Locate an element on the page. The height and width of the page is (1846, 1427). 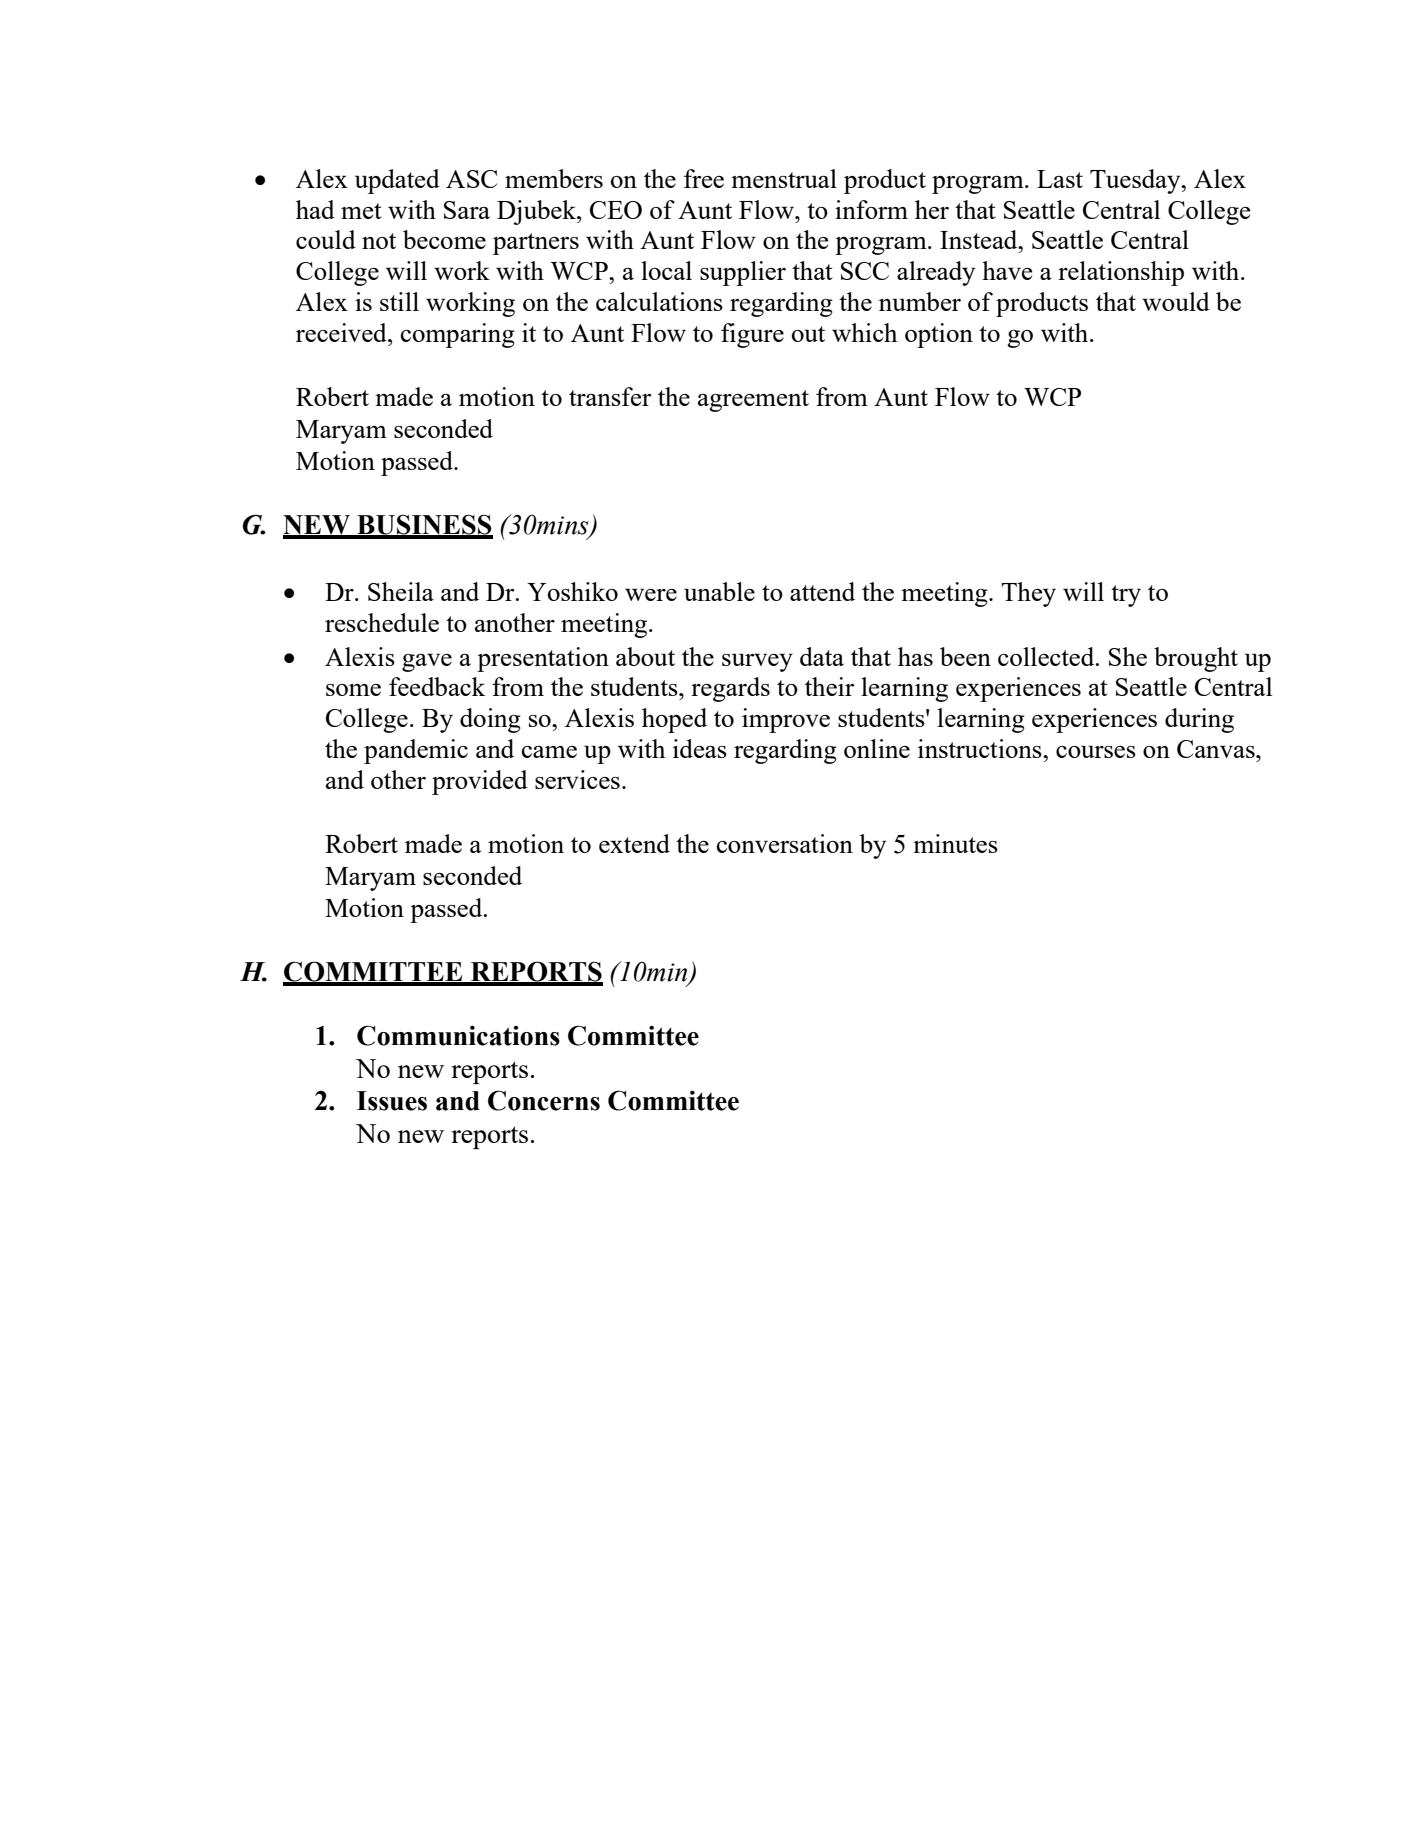
Last is located at coordinates (1060, 179).
